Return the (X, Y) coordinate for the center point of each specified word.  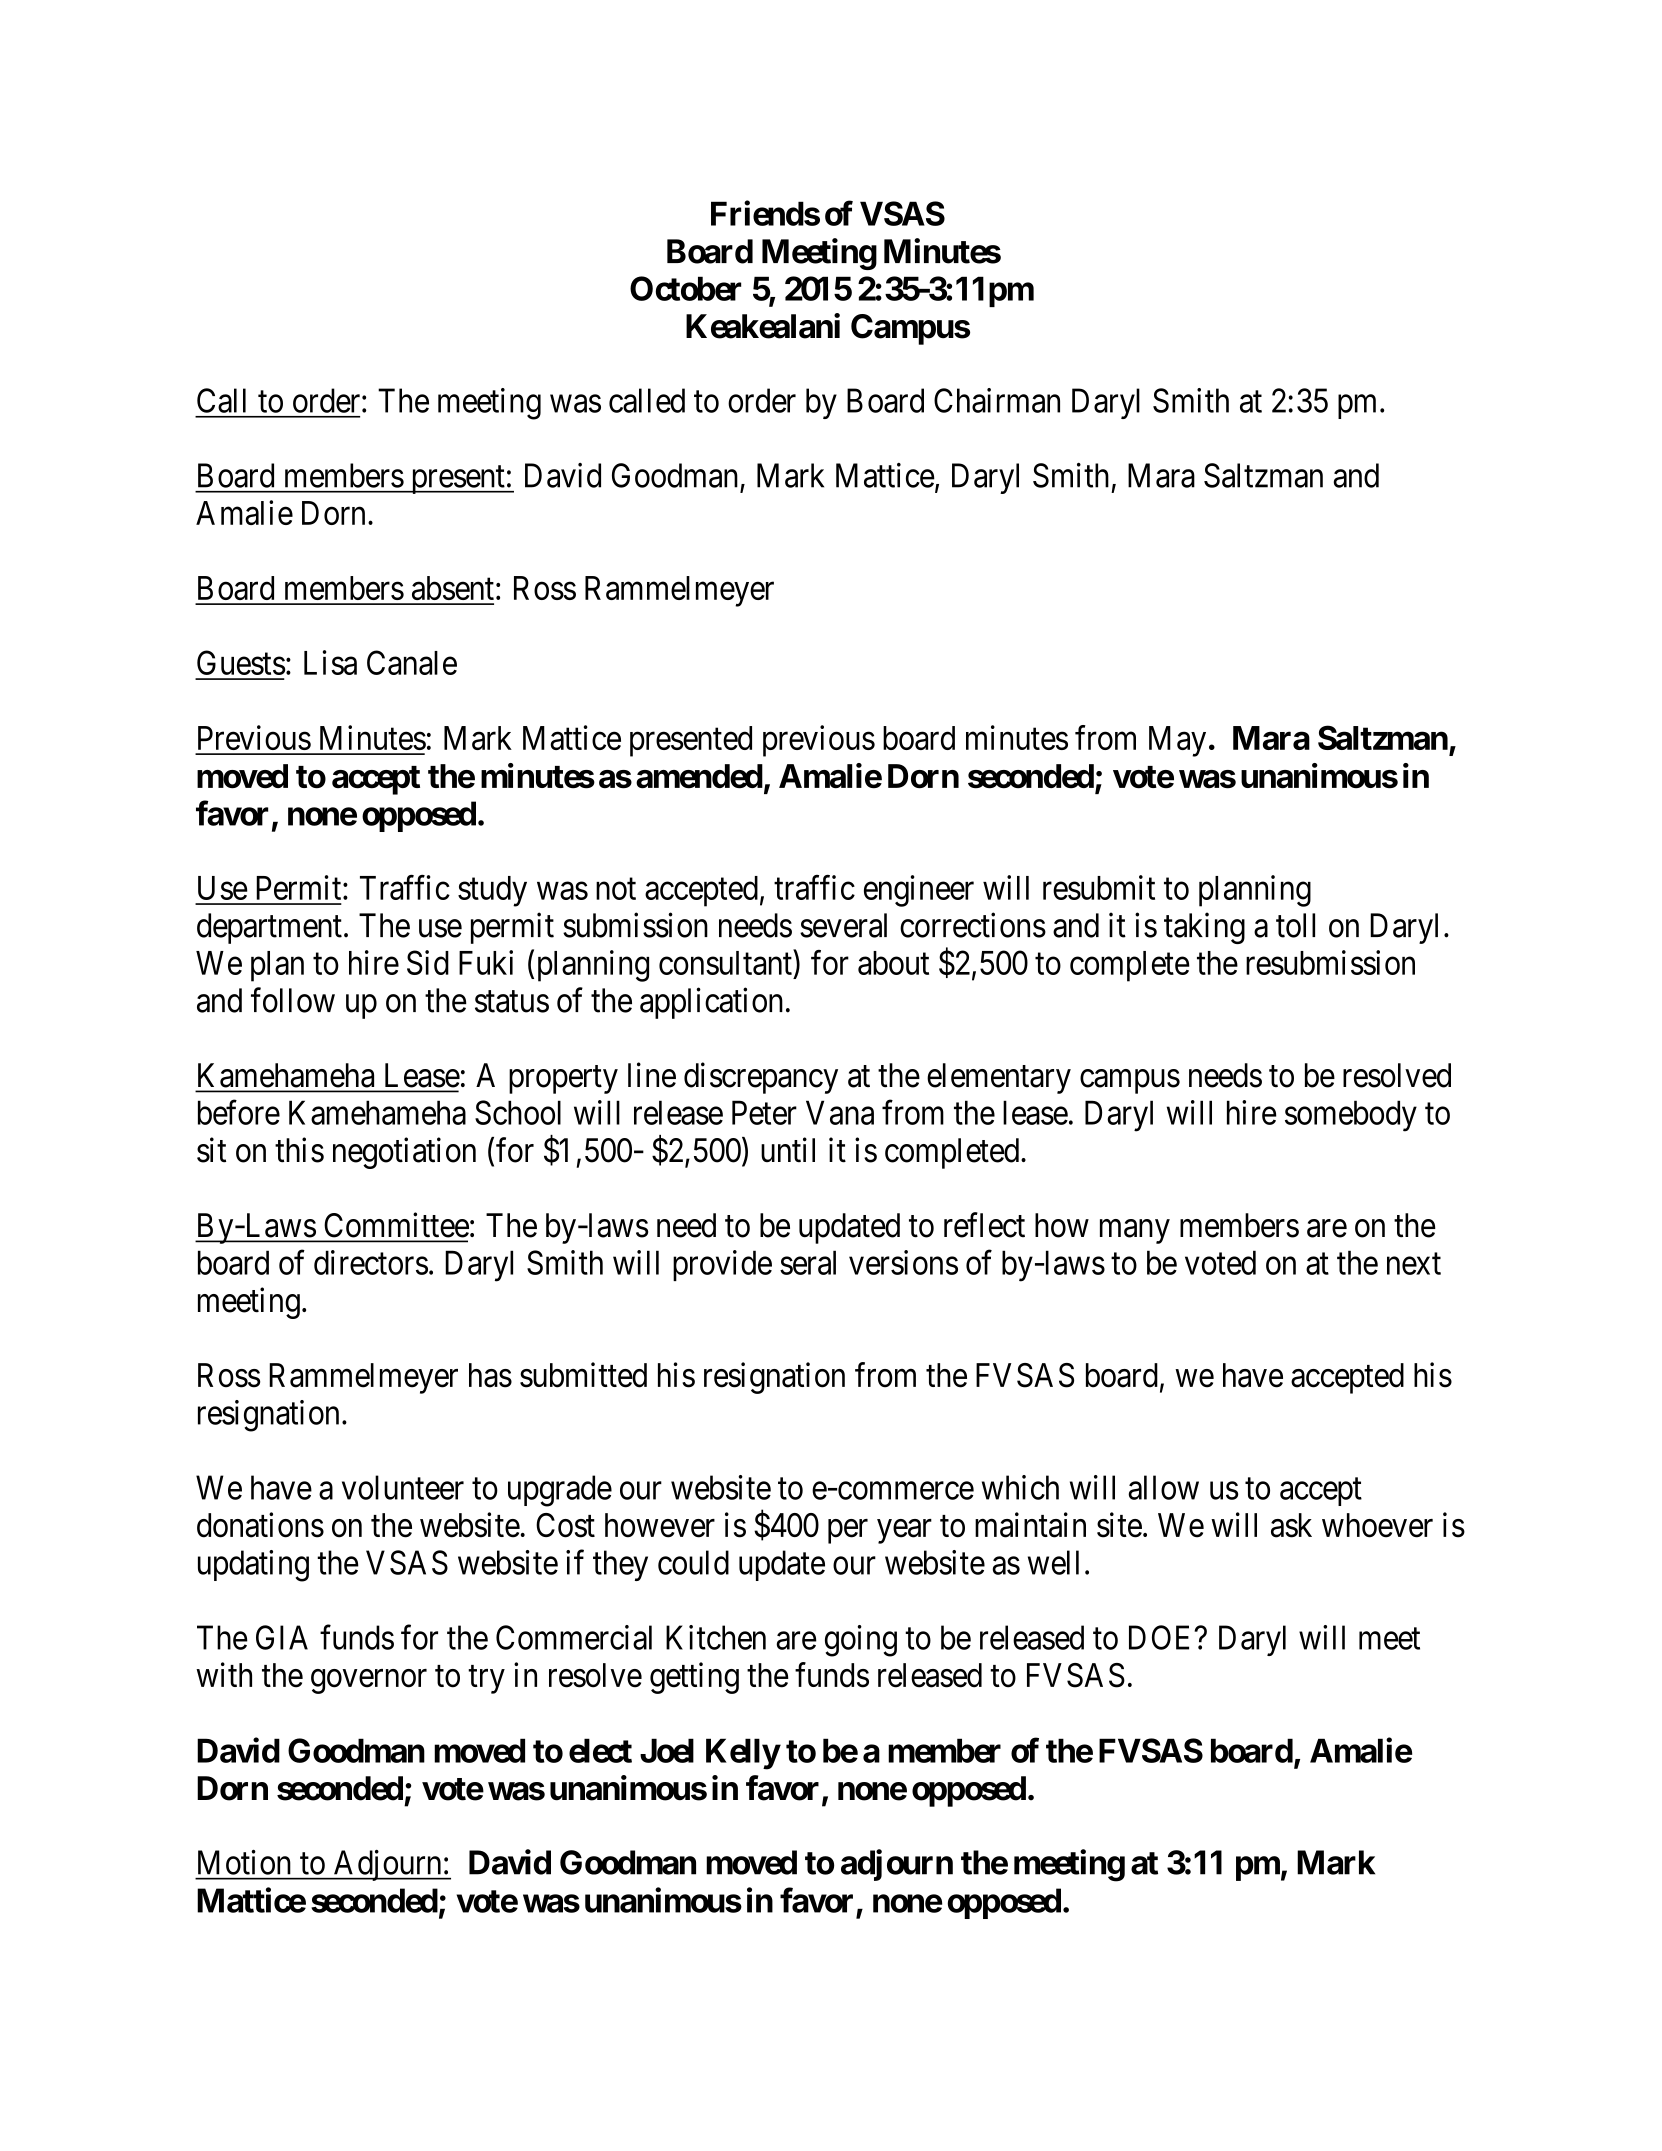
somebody (1351, 1116)
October (685, 288)
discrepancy (761, 1078)
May (1177, 741)
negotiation (404, 1153)
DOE (1162, 1637)
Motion (244, 1862)
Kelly (743, 1754)
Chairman (997, 400)
